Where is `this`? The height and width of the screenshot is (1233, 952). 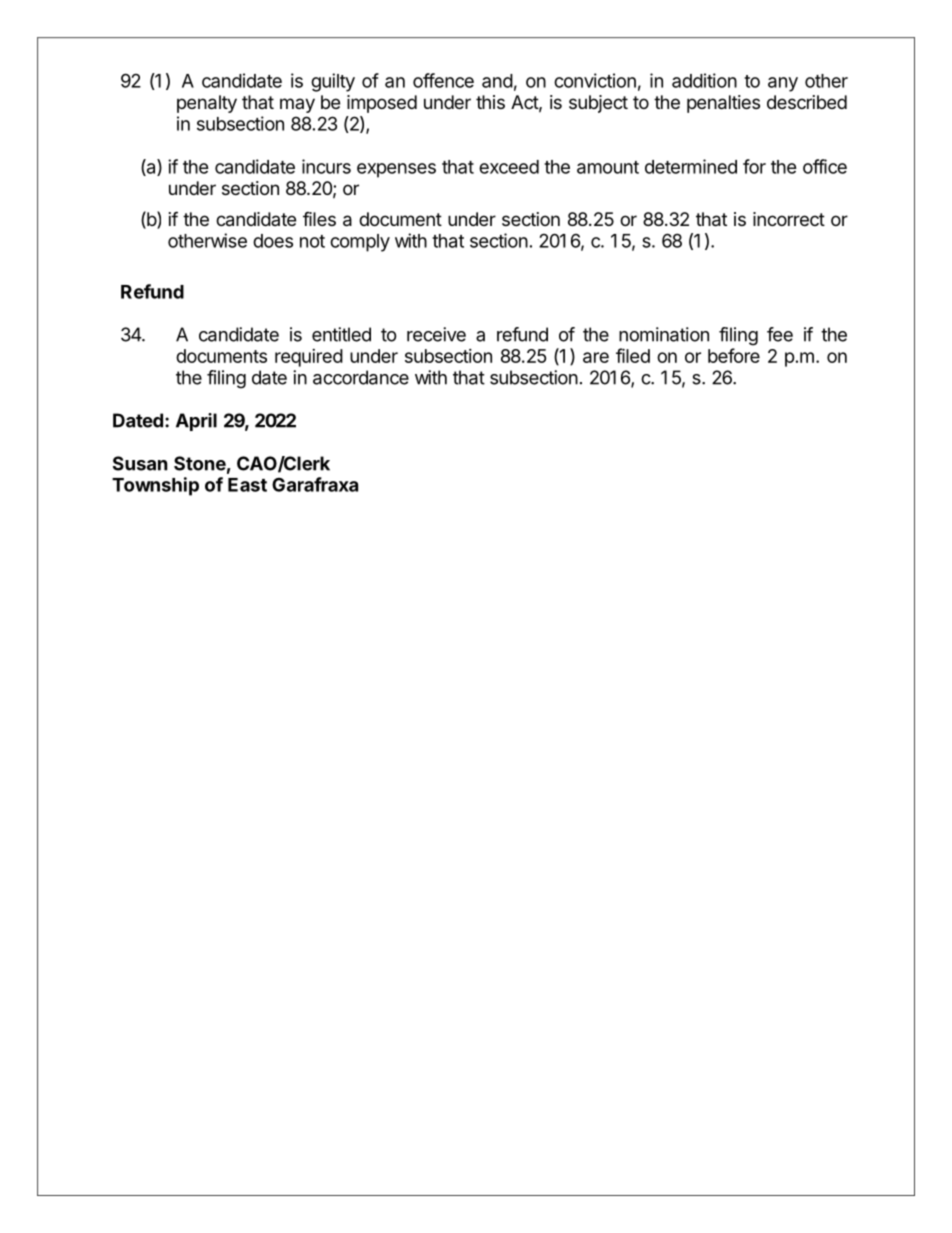
this is located at coordinates (490, 102).
